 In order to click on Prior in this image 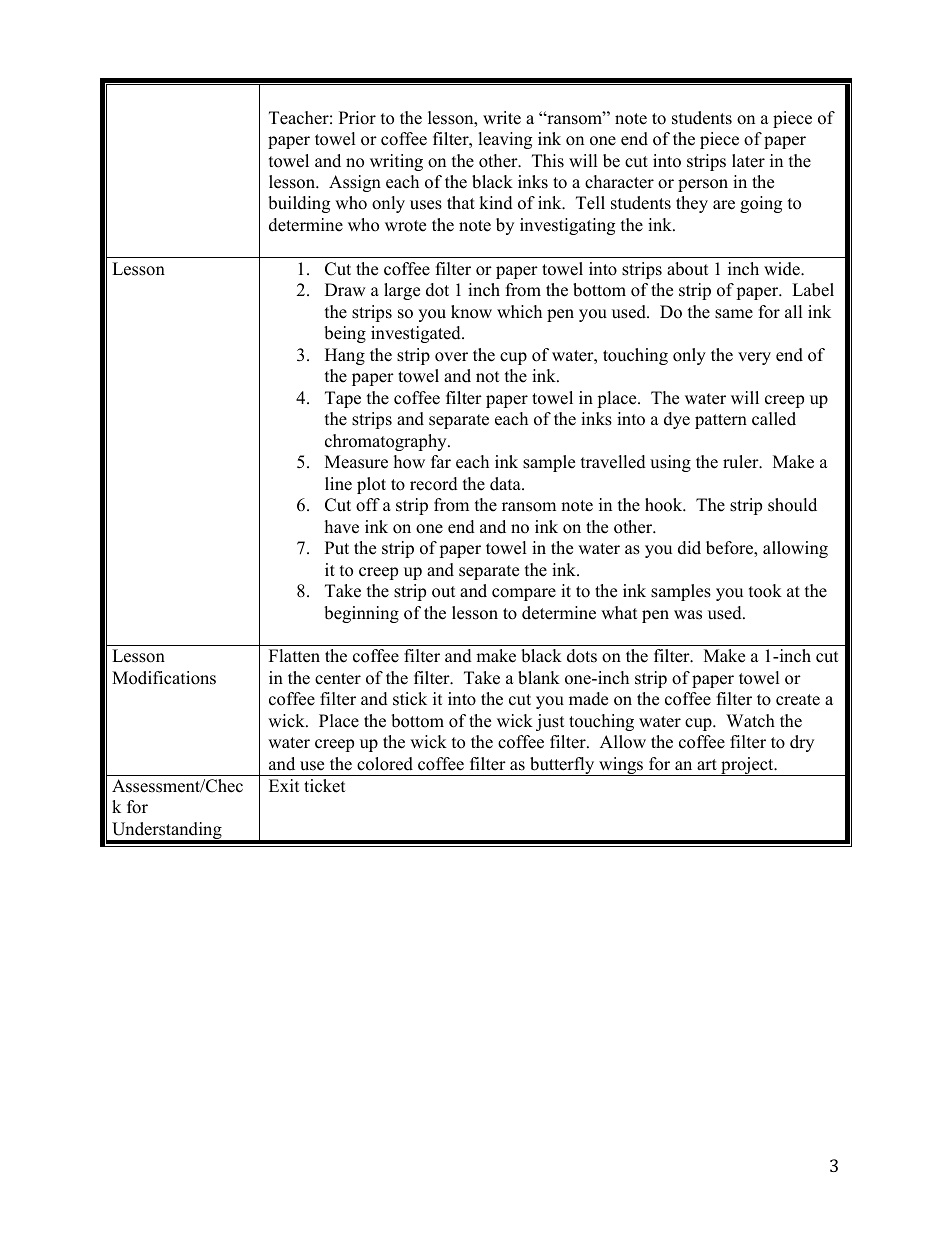, I will do `click(357, 118)`.
